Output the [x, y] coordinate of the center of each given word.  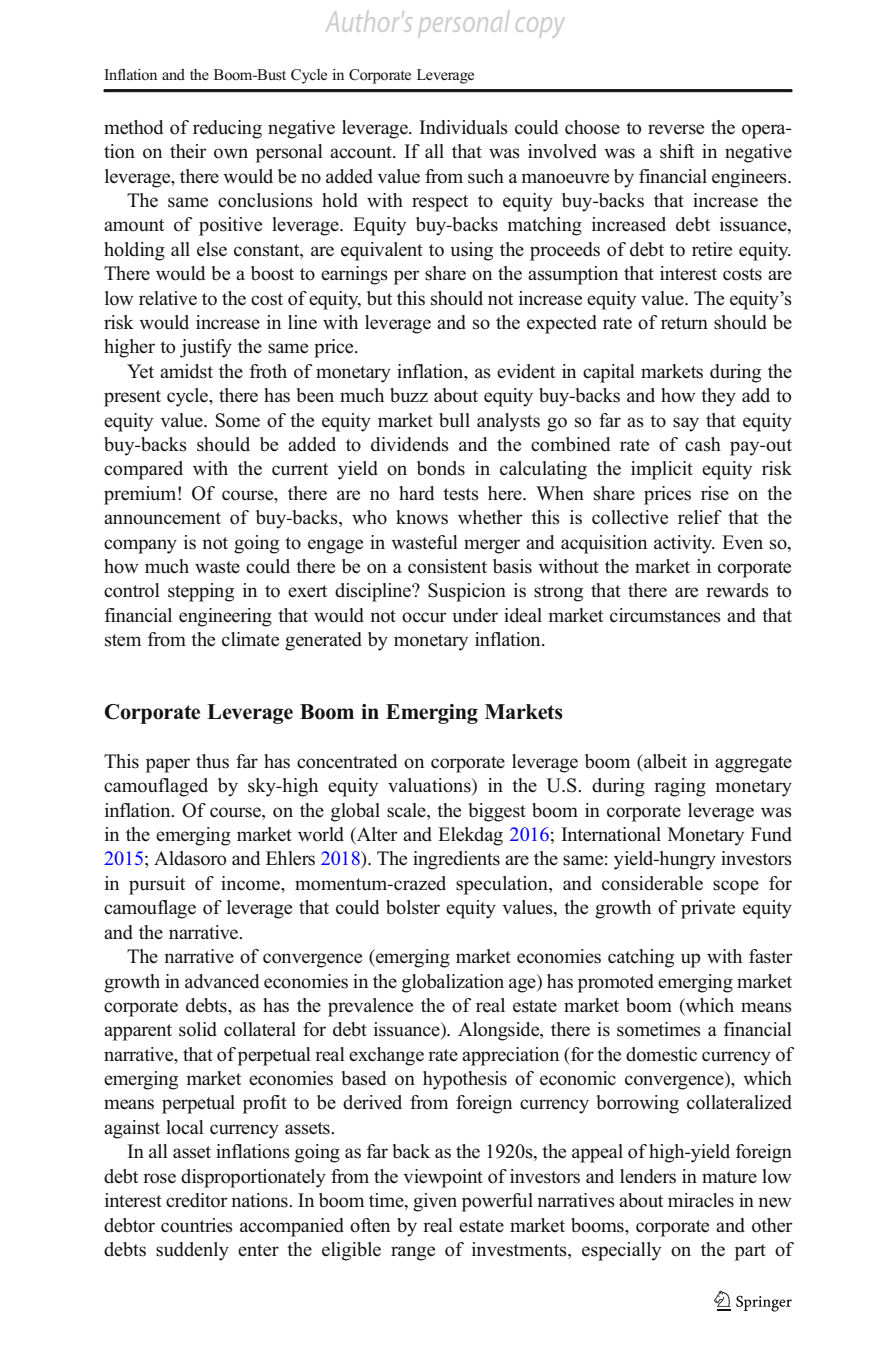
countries [197, 1225]
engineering [225, 617]
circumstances [665, 615]
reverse [676, 129]
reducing [227, 129]
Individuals [463, 127]
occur [424, 617]
